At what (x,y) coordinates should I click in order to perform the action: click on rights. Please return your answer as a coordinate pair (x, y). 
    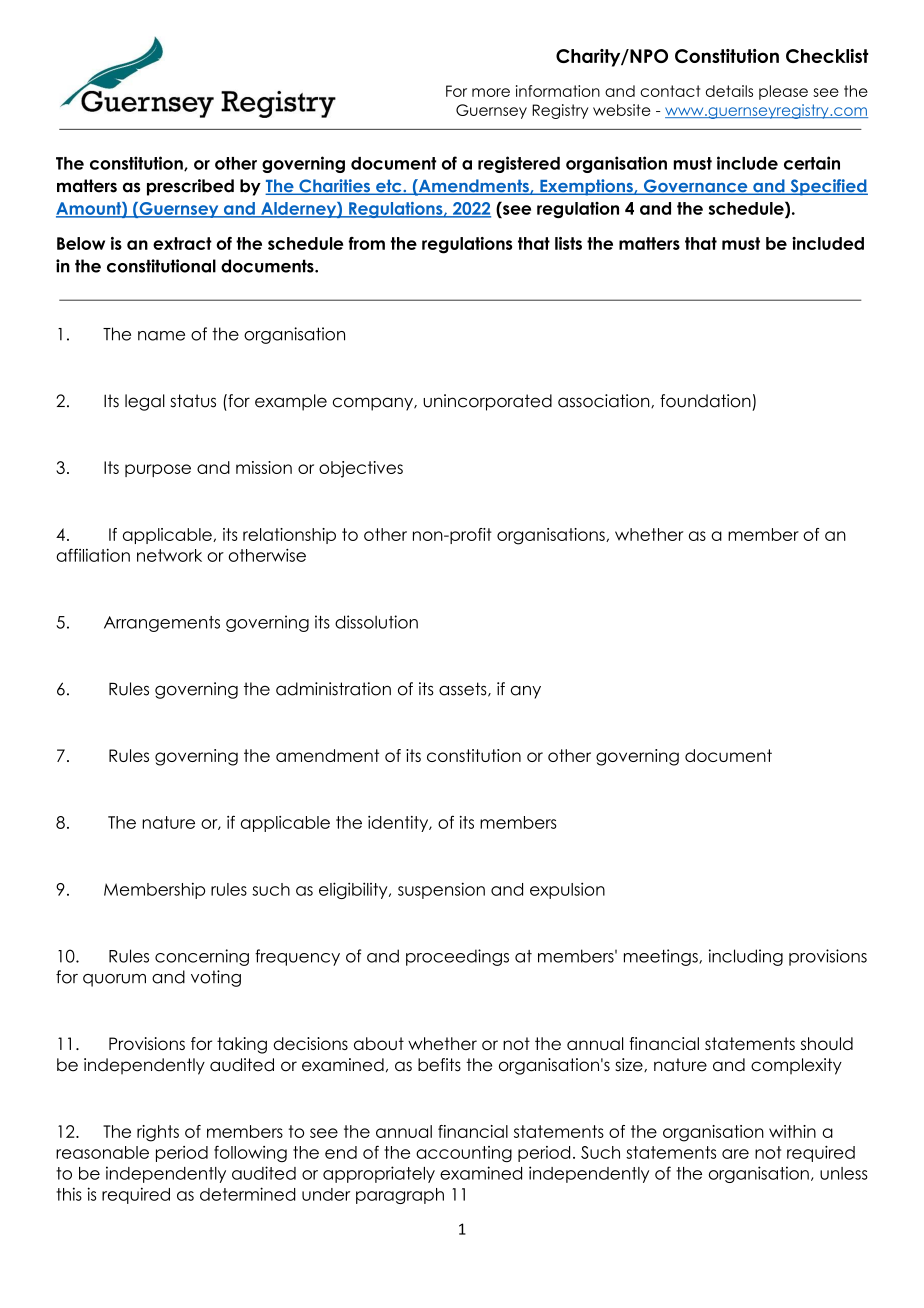
    Looking at the image, I should click on (158, 1133).
